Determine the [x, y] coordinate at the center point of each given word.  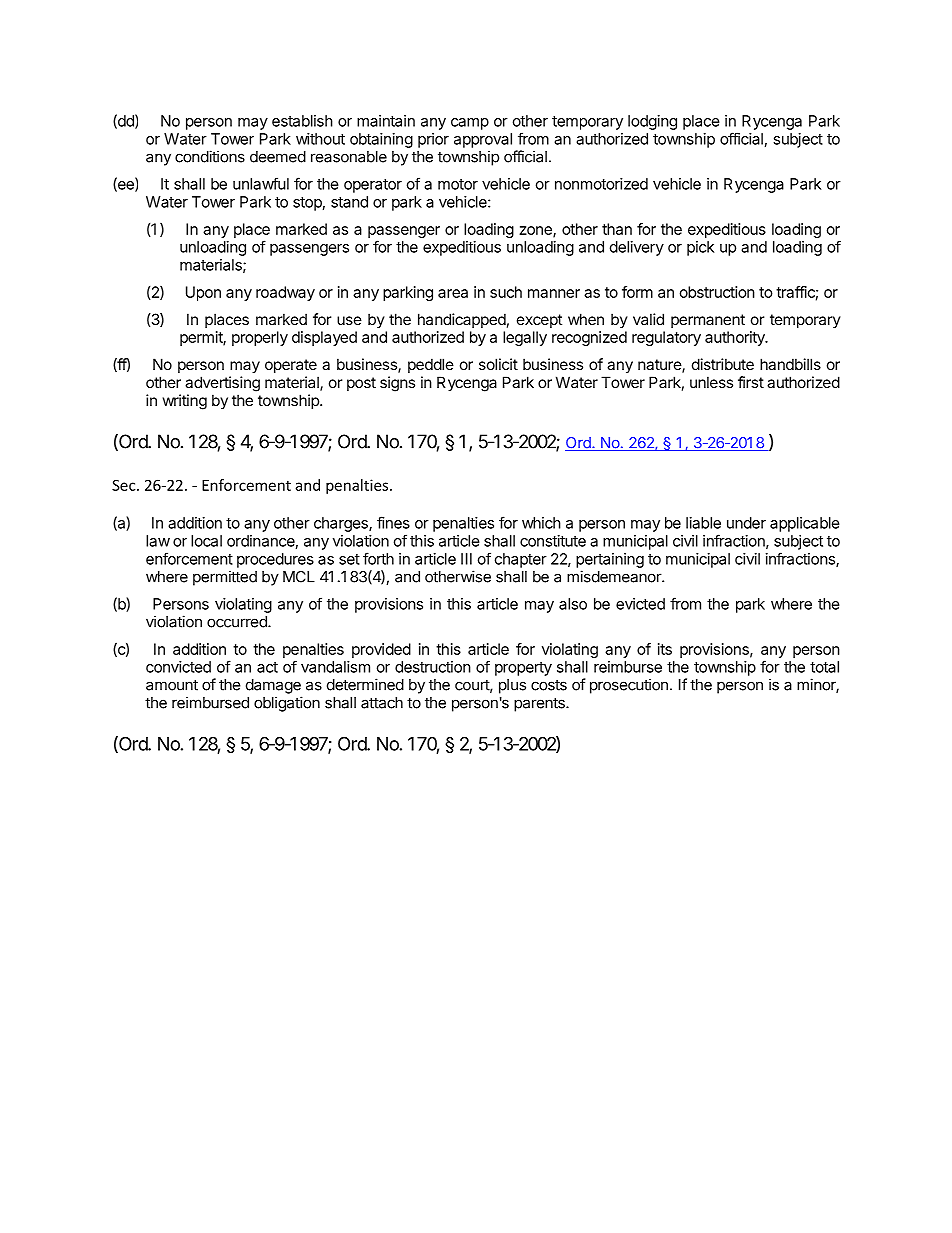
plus [512, 686]
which [541, 523]
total [824, 667]
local [206, 541]
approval [483, 140]
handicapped [462, 320]
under [746, 523]
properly [260, 338]
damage [273, 686]
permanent [708, 321]
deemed [278, 157]
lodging [652, 122]
